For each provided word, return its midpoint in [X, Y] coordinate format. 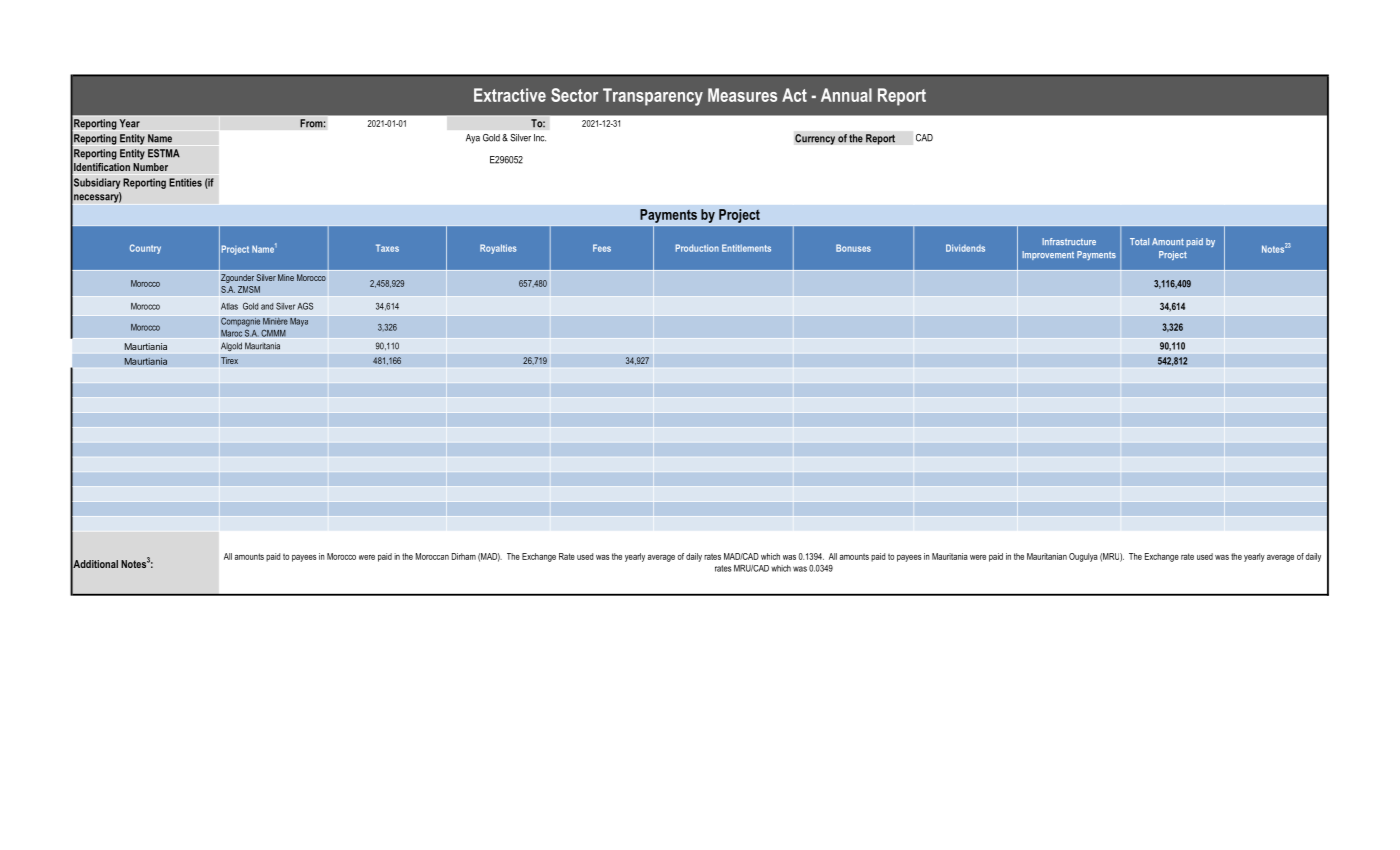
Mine [286, 277]
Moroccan [432, 556]
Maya [299, 322]
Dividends [965, 248]
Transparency [653, 97]
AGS [305, 306]
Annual [846, 95]
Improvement [1048, 255]
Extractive [510, 95]
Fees [602, 248]
